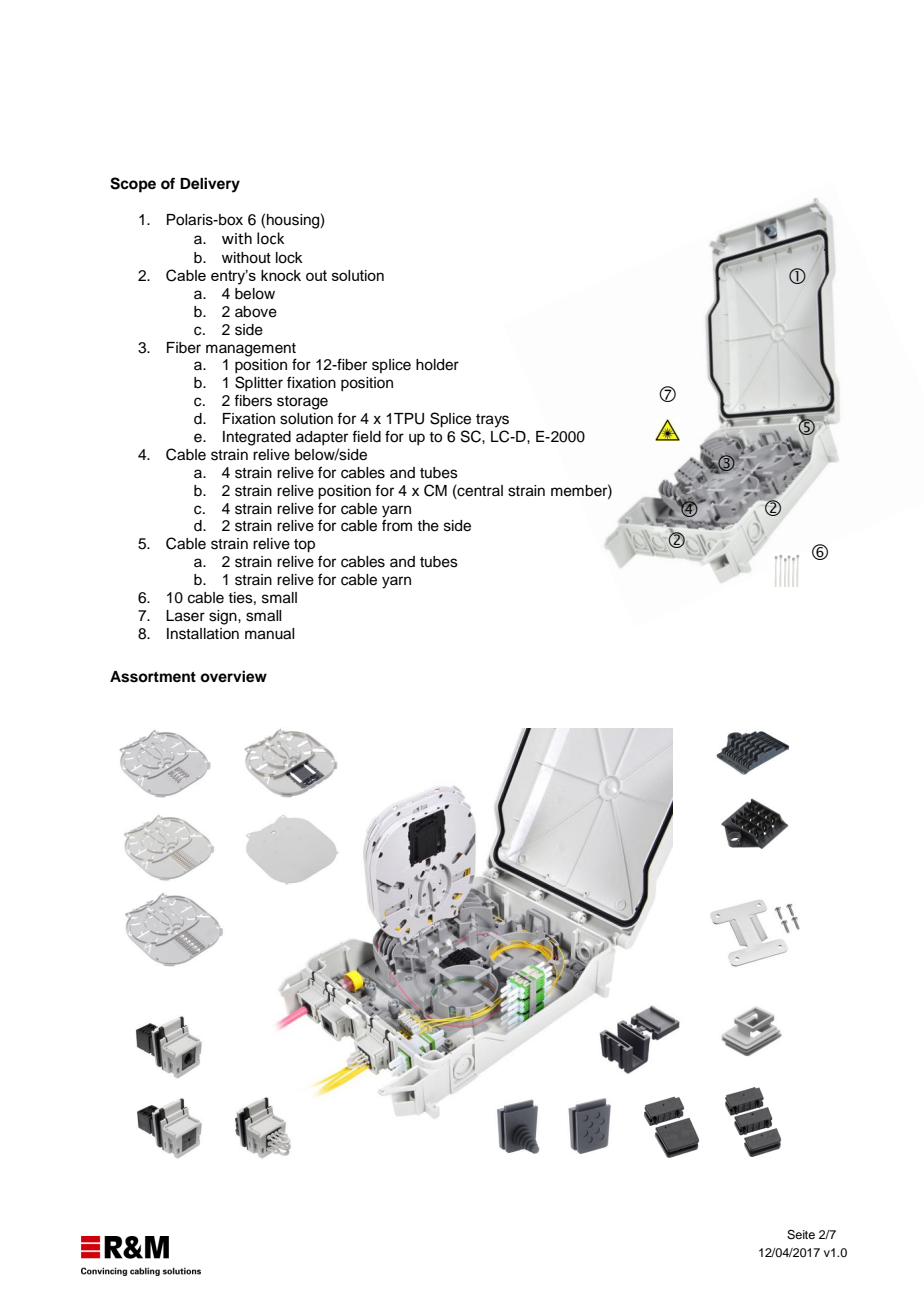 The width and height of the image is (924, 1308). What do you see at coordinates (233, 676) in the image?
I see `overview` at bounding box center [233, 676].
